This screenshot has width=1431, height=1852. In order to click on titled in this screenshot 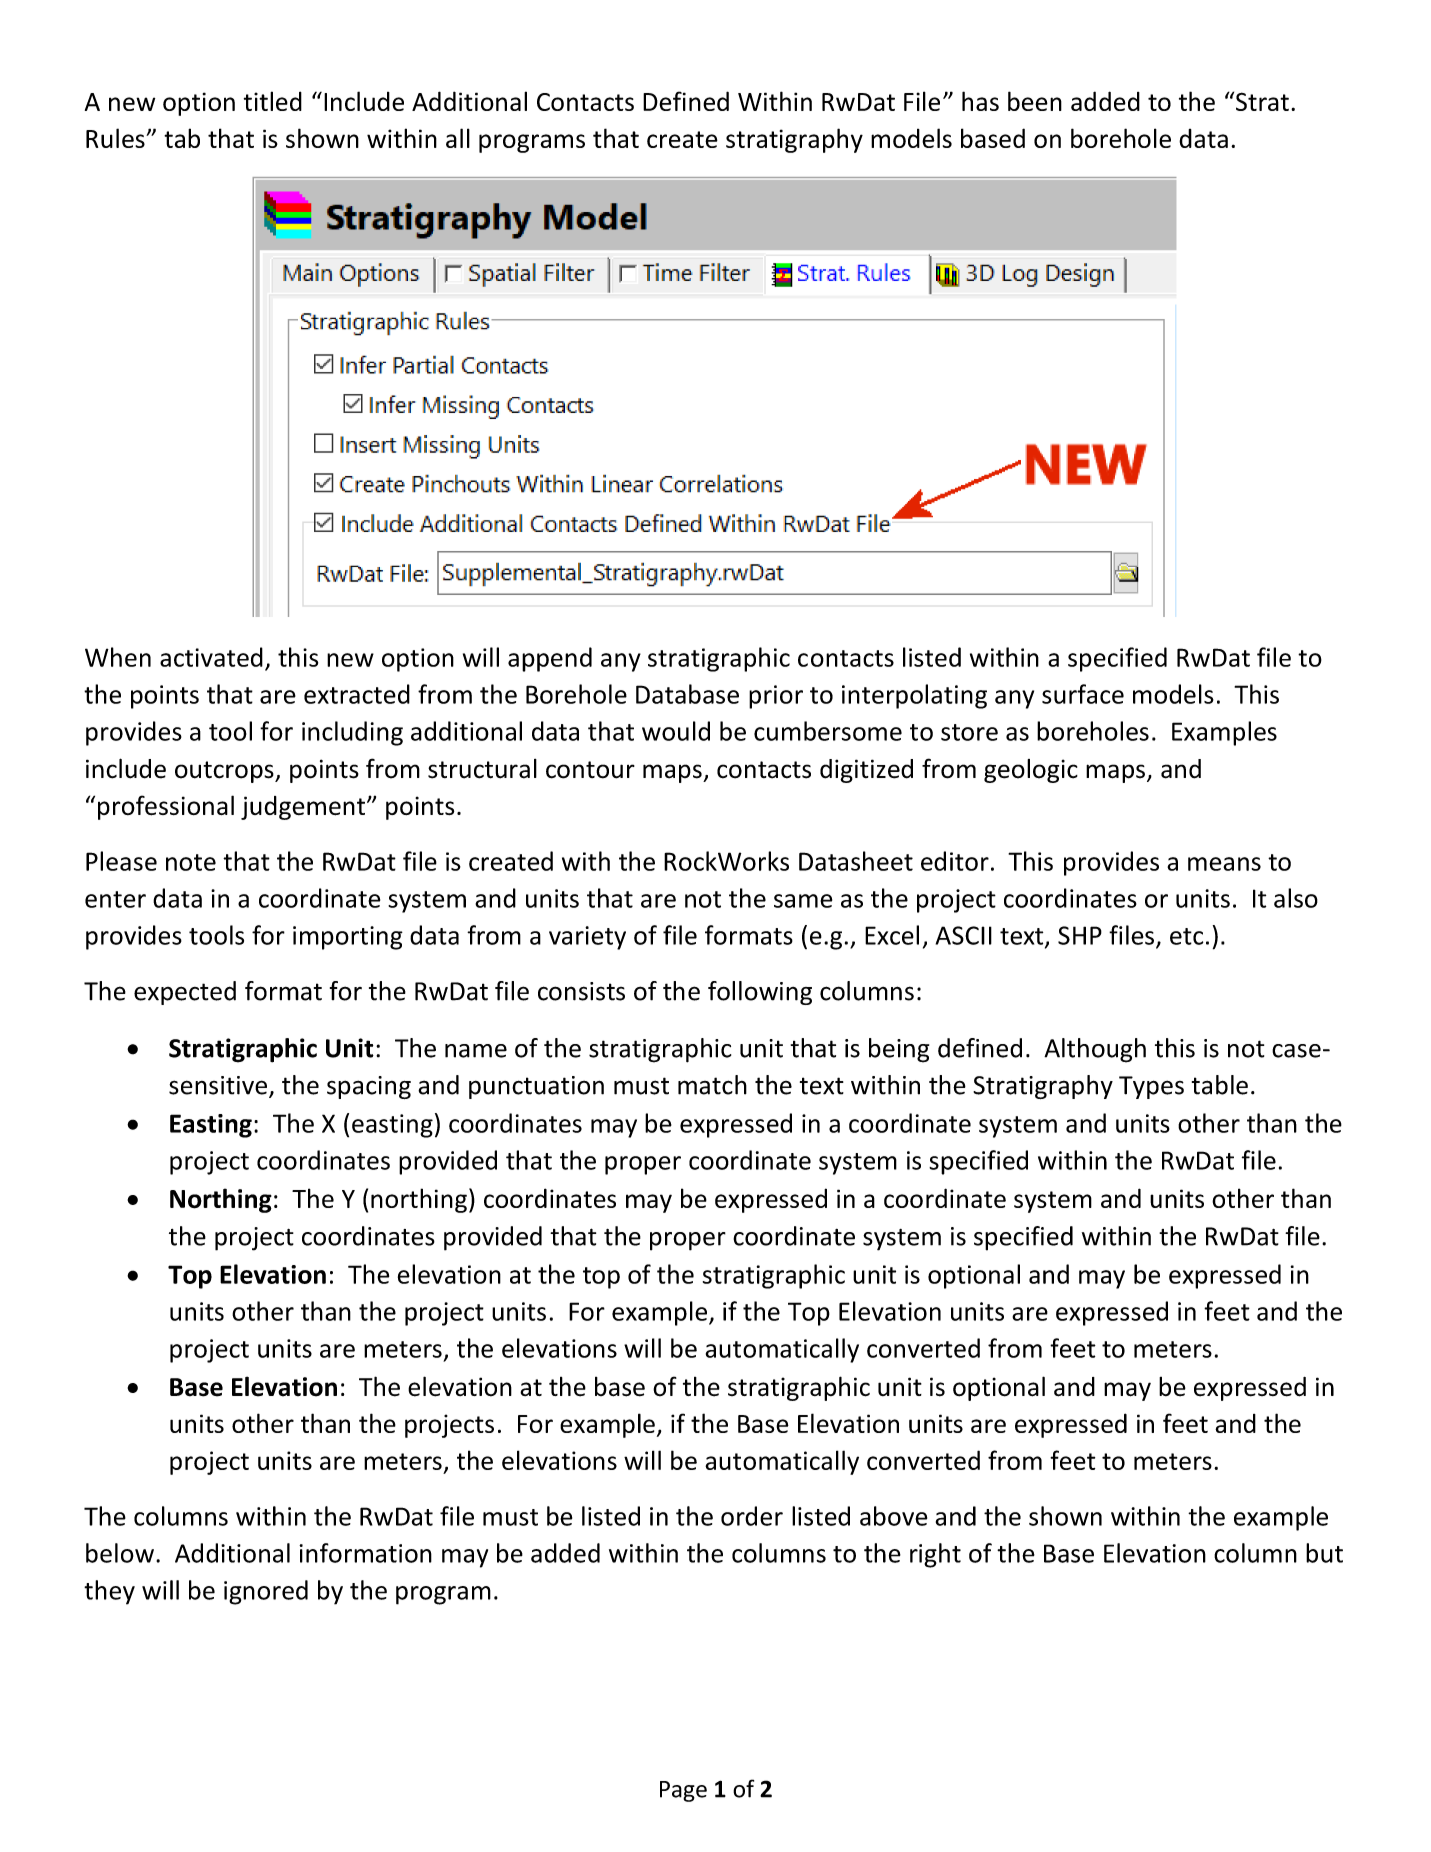, I will do `click(273, 101)`.
